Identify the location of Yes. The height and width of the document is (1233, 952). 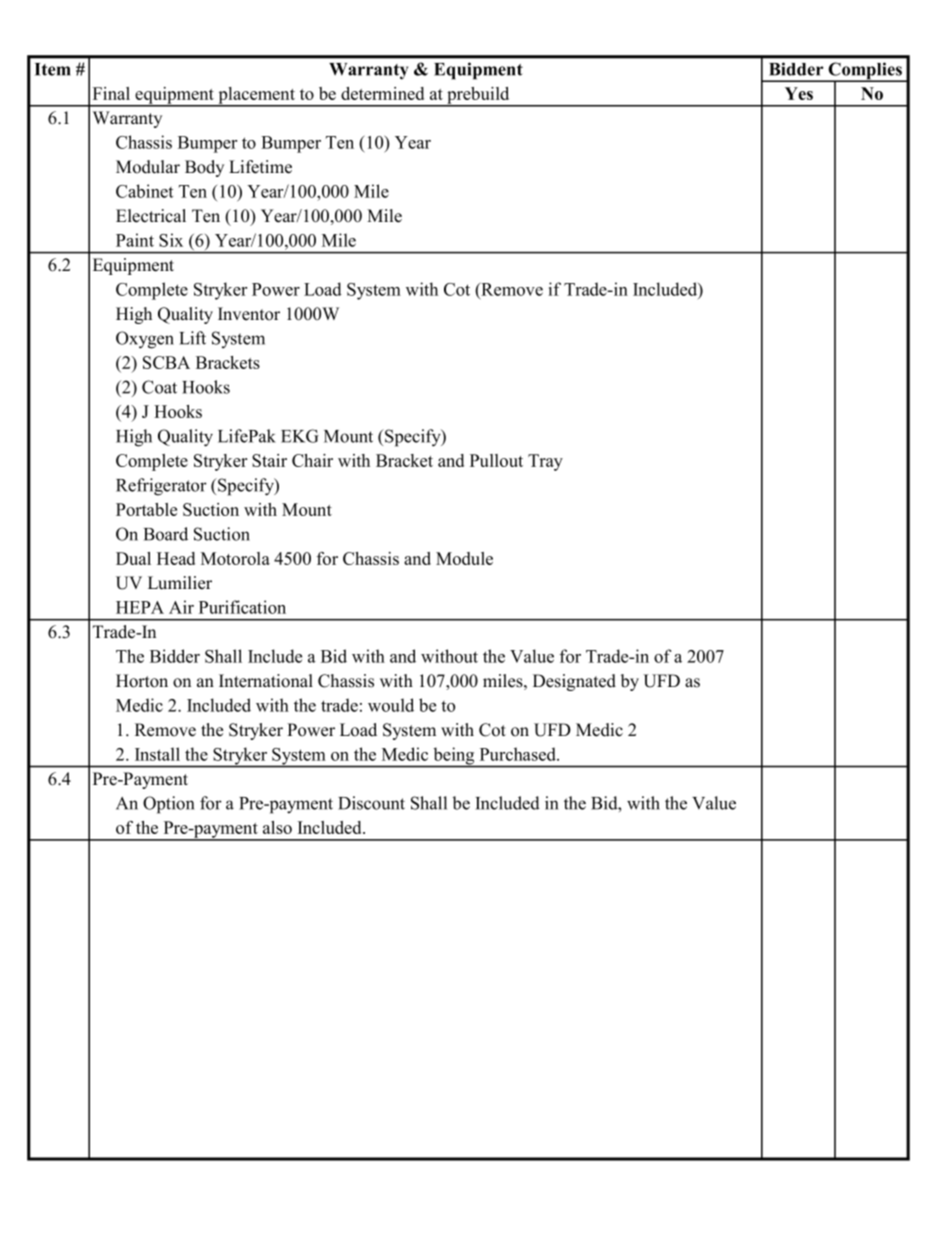
(799, 93).
